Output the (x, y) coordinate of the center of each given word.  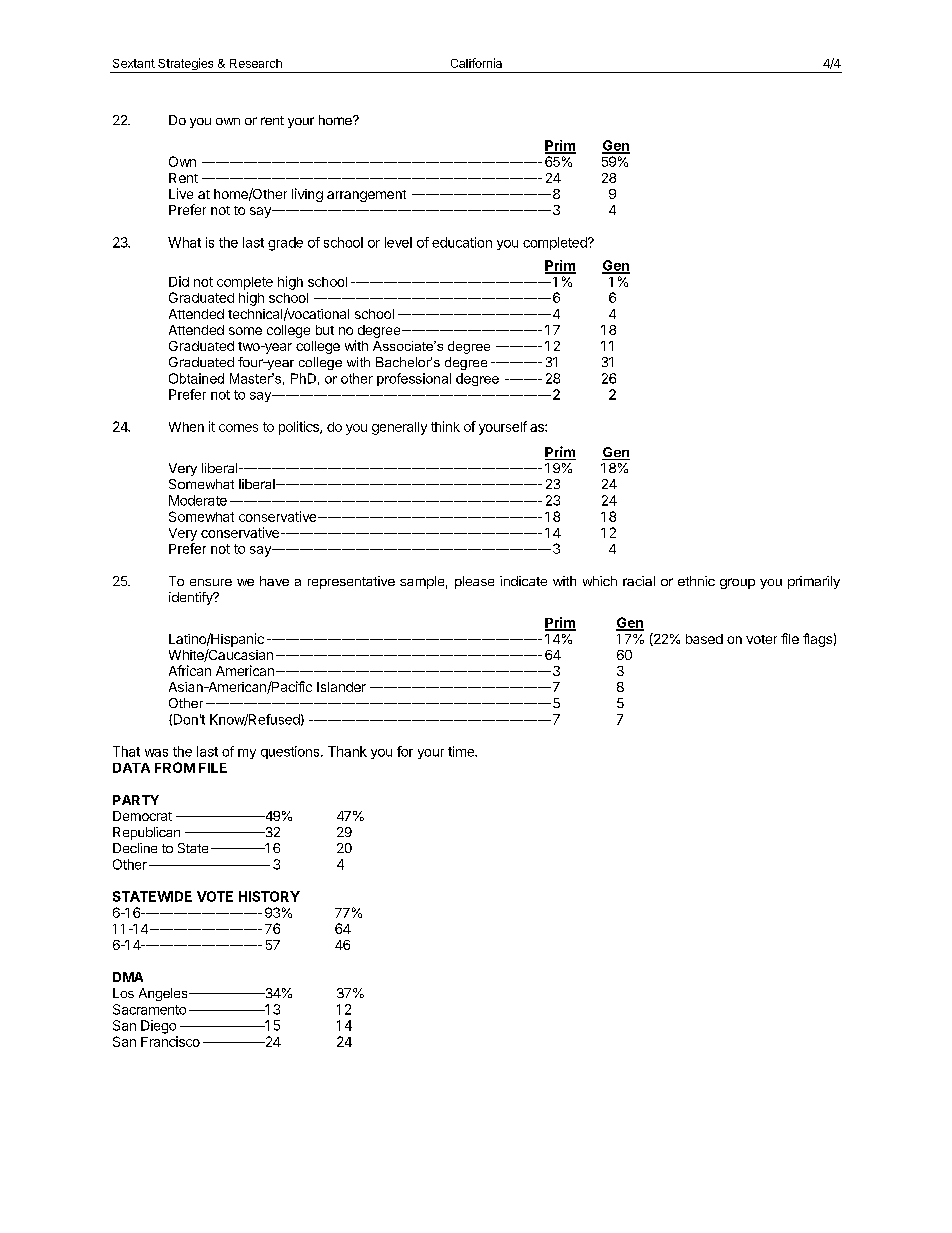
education (462, 242)
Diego (158, 1027)
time (462, 751)
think (445, 426)
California (476, 63)
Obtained (196, 378)
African (190, 670)
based (704, 639)
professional (414, 379)
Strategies (186, 65)
